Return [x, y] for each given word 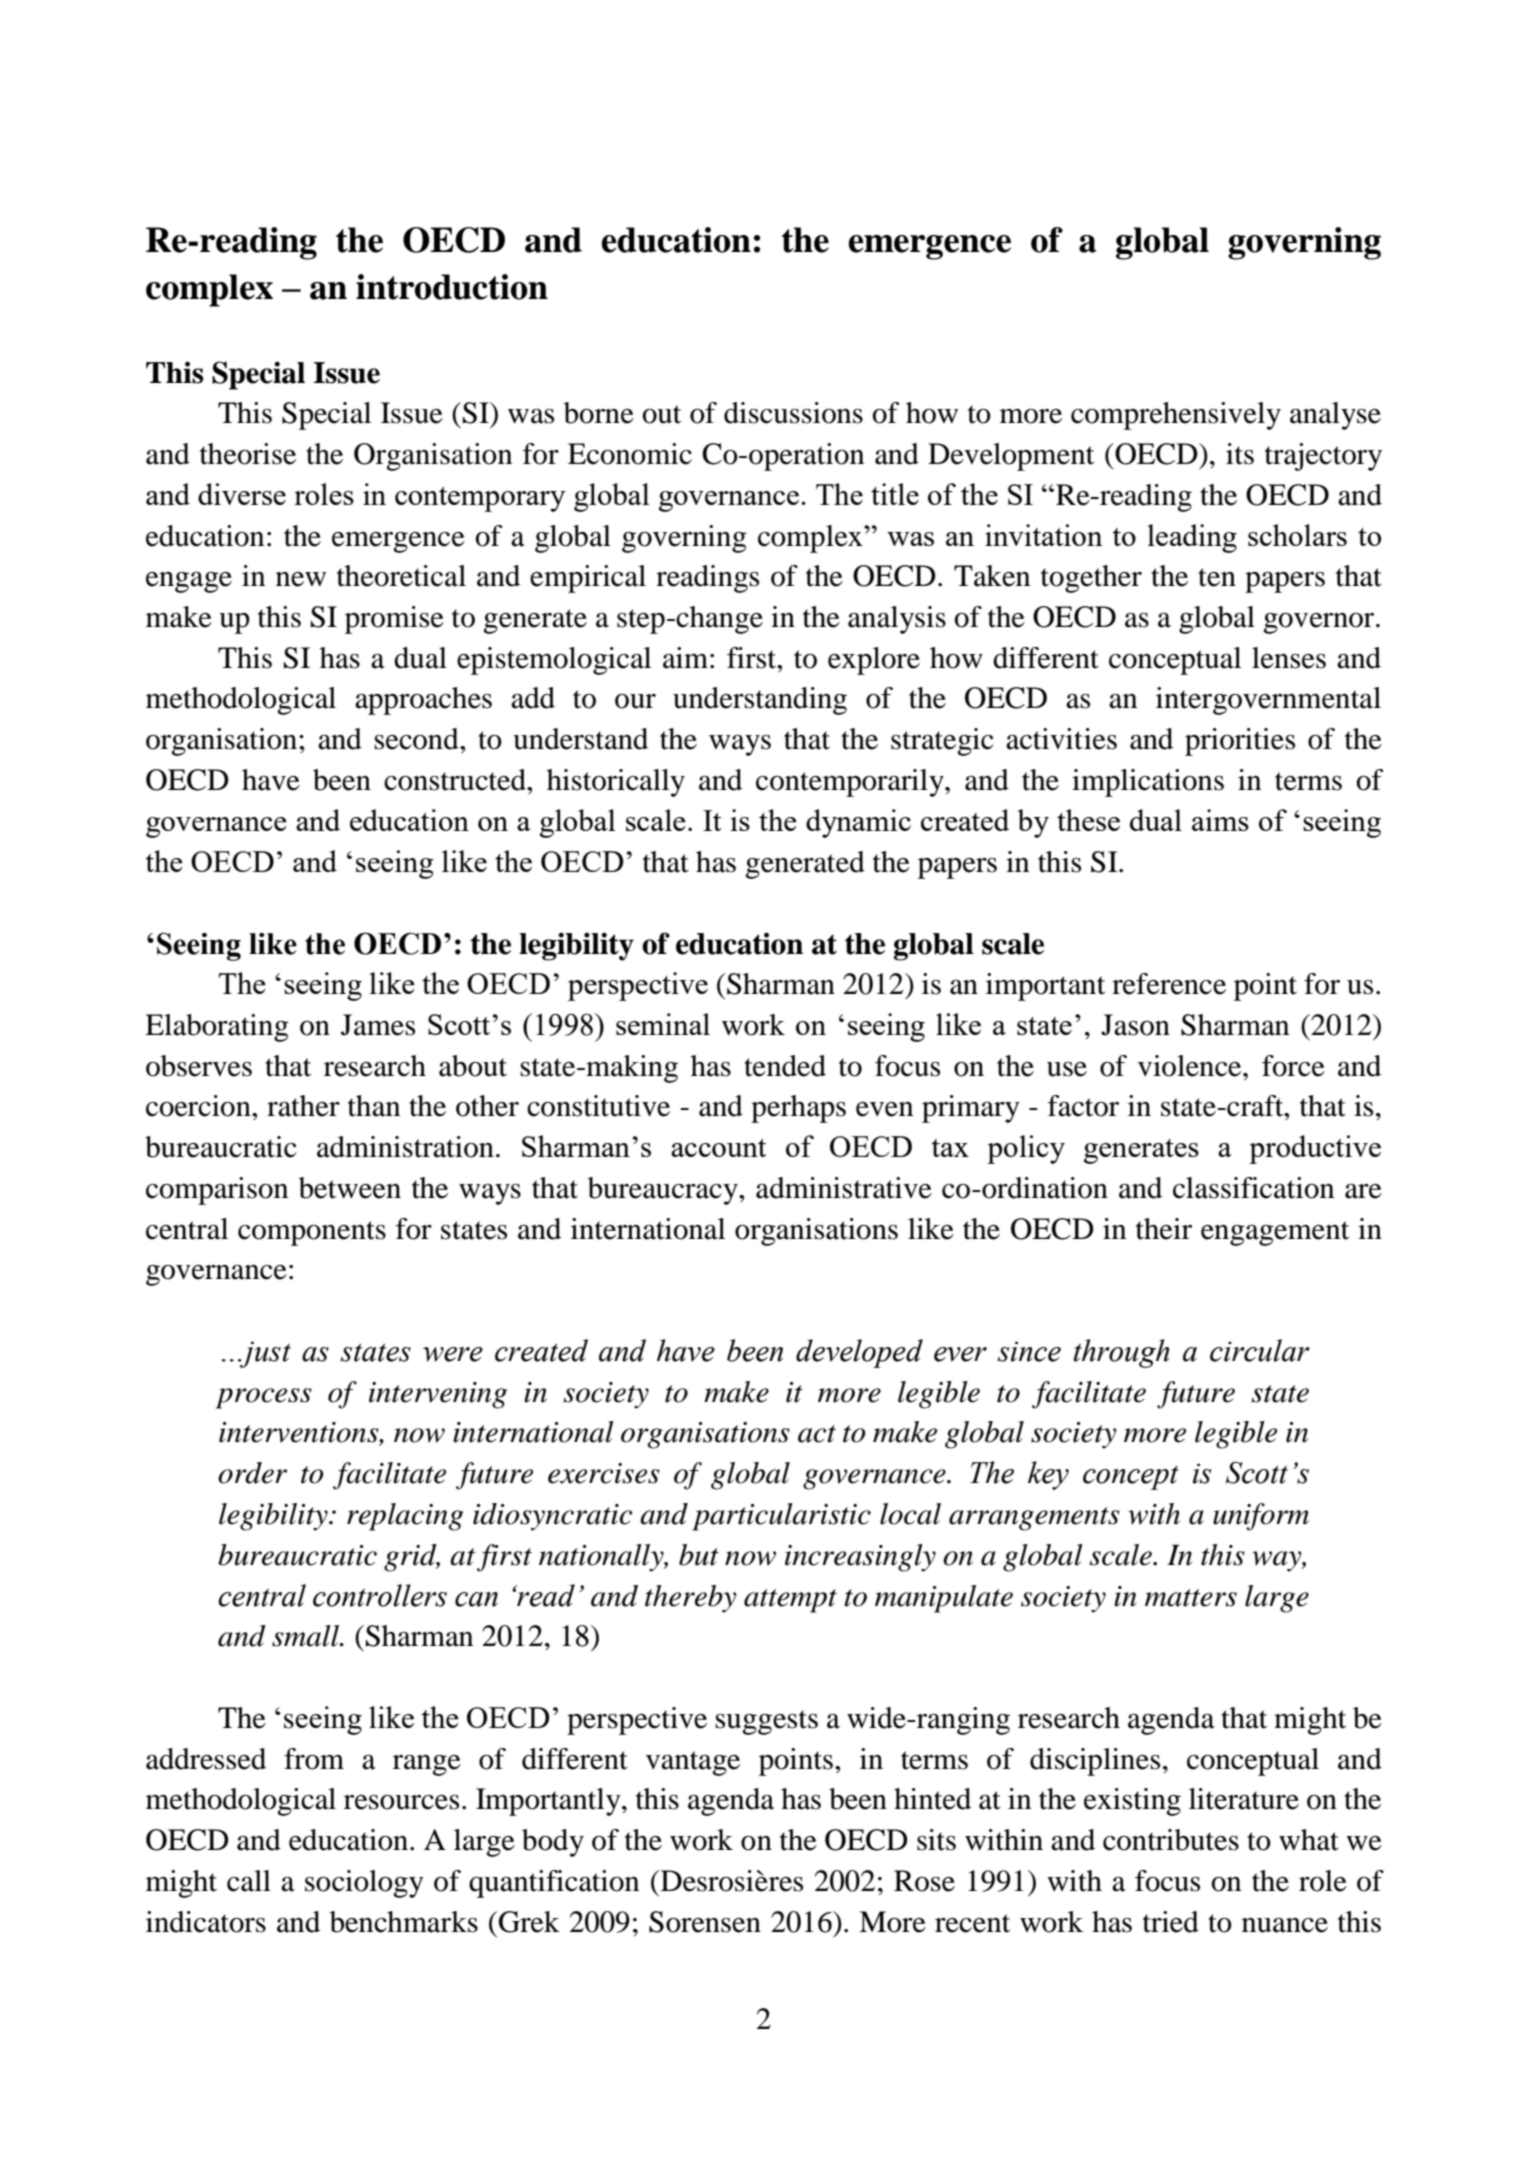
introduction [452, 287]
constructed [456, 780]
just [264, 1354]
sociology [364, 1884]
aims [1220, 820]
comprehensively [1176, 416]
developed [859, 1353]
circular [1260, 1350]
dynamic [858, 823]
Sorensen [705, 1922]
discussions [793, 413]
